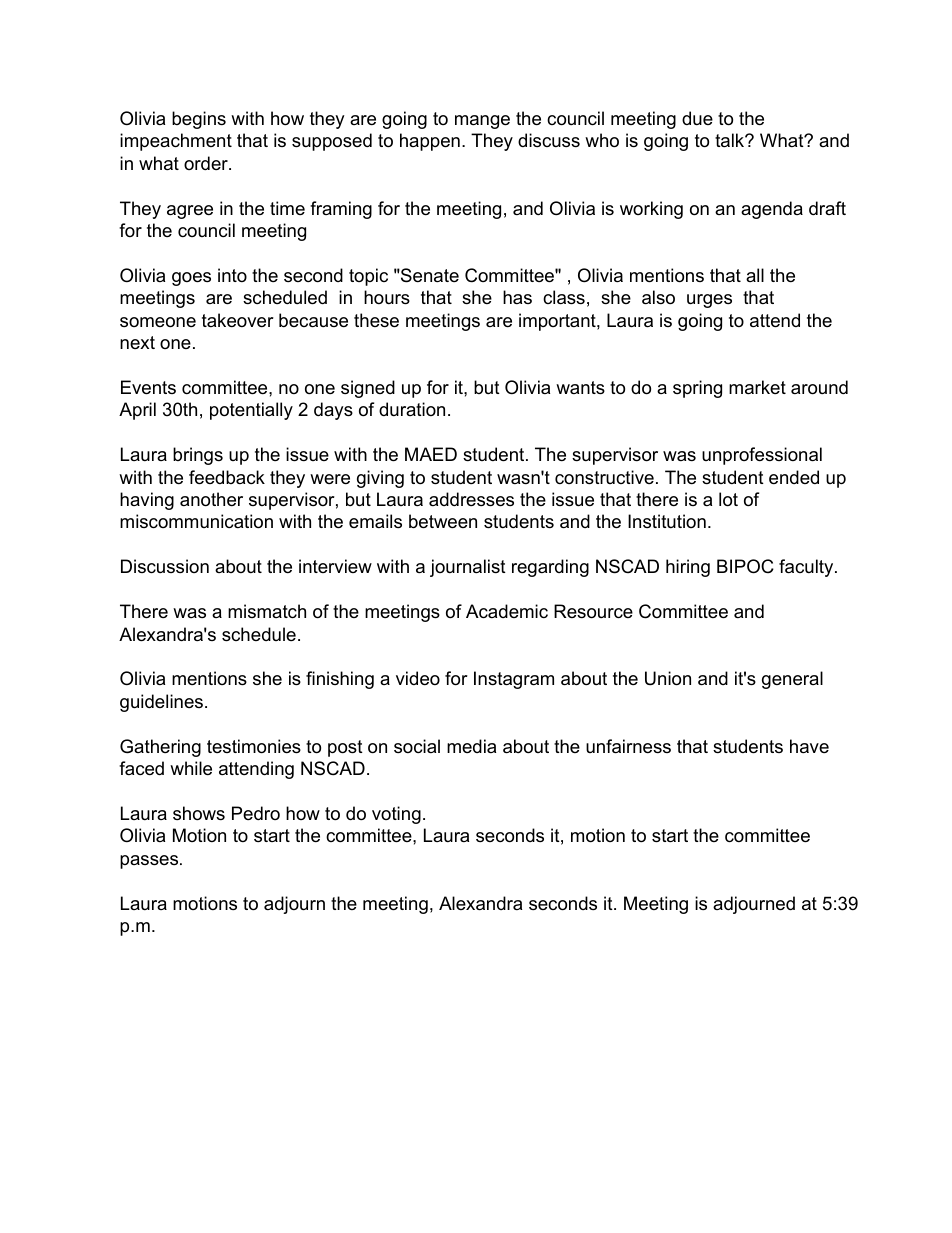 Image resolution: width=952 pixels, height=1233 pixels. I want to click on Academic, so click(507, 611).
